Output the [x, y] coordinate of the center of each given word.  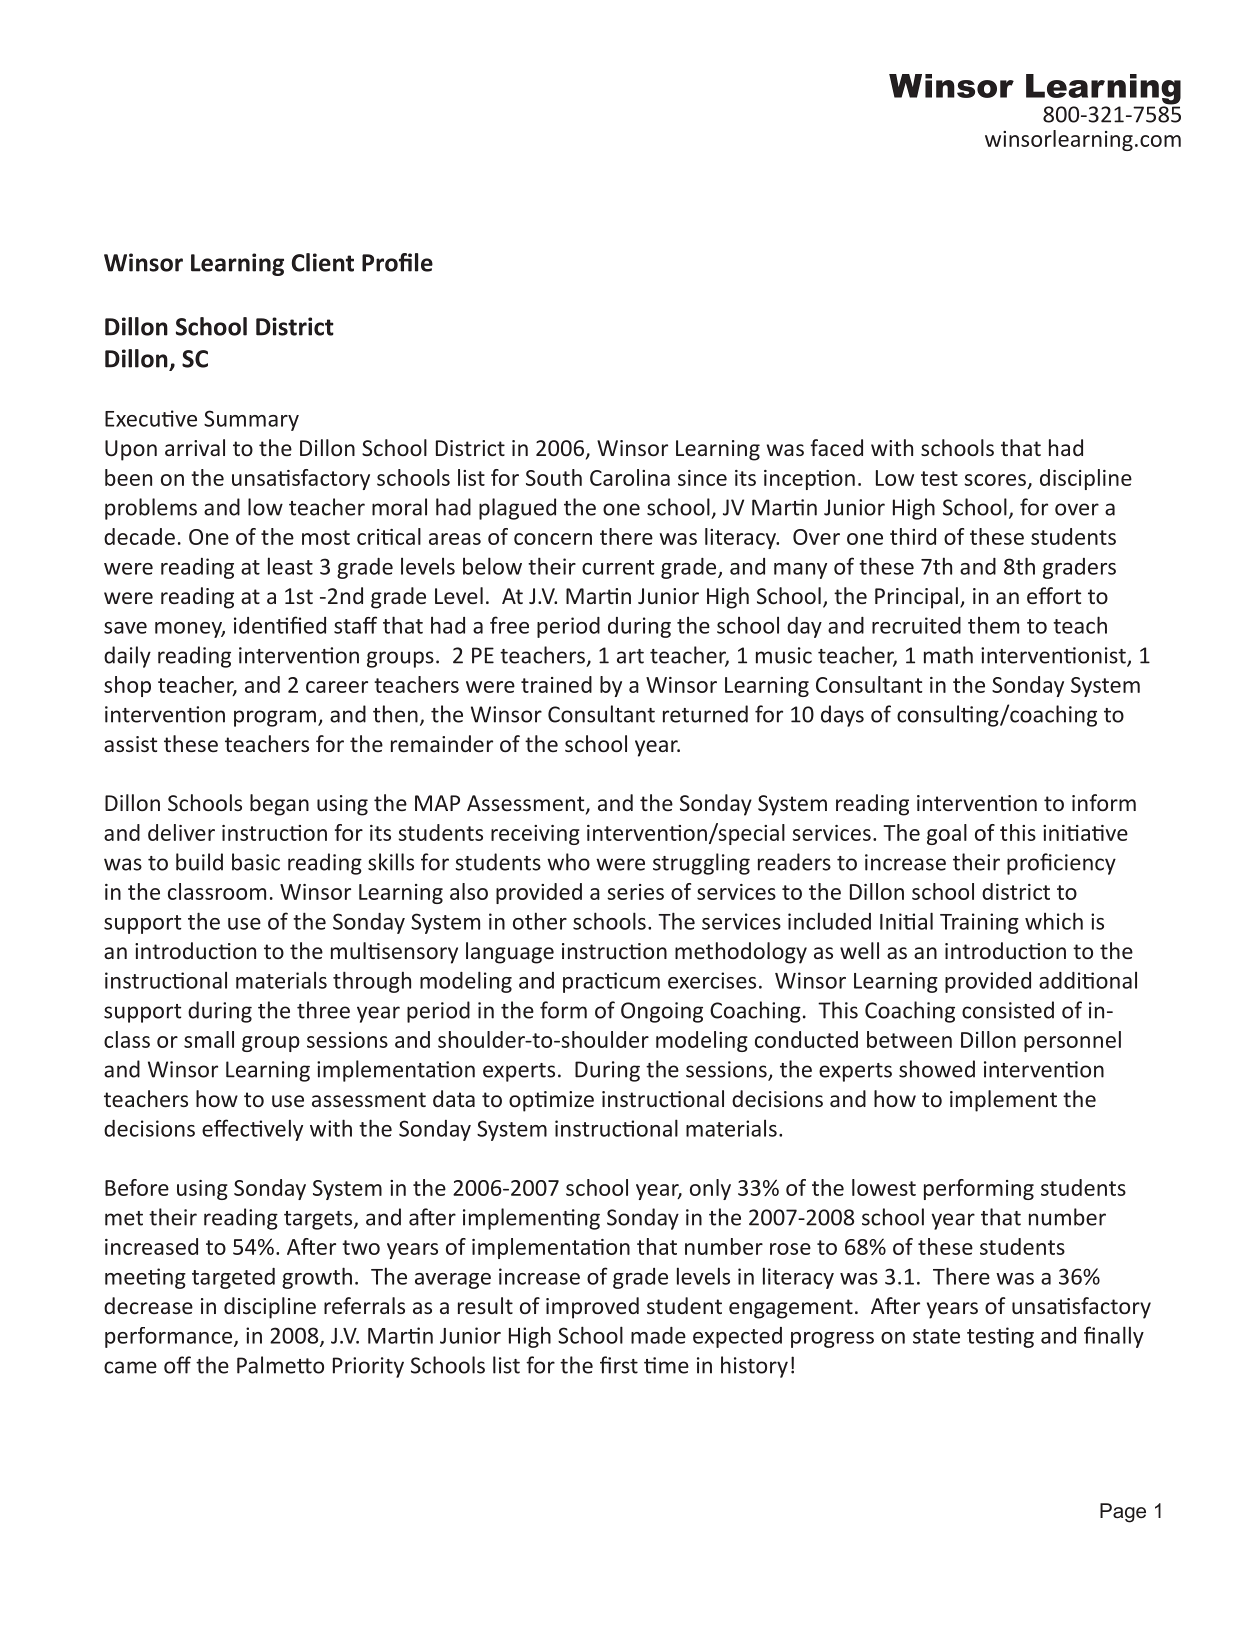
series [635, 892]
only [710, 1189]
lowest [884, 1187]
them [993, 625]
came [130, 1367]
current [618, 567]
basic [256, 862]
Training [979, 923]
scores [995, 480]
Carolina [630, 477]
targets [319, 1220]
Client [323, 262]
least [290, 566]
